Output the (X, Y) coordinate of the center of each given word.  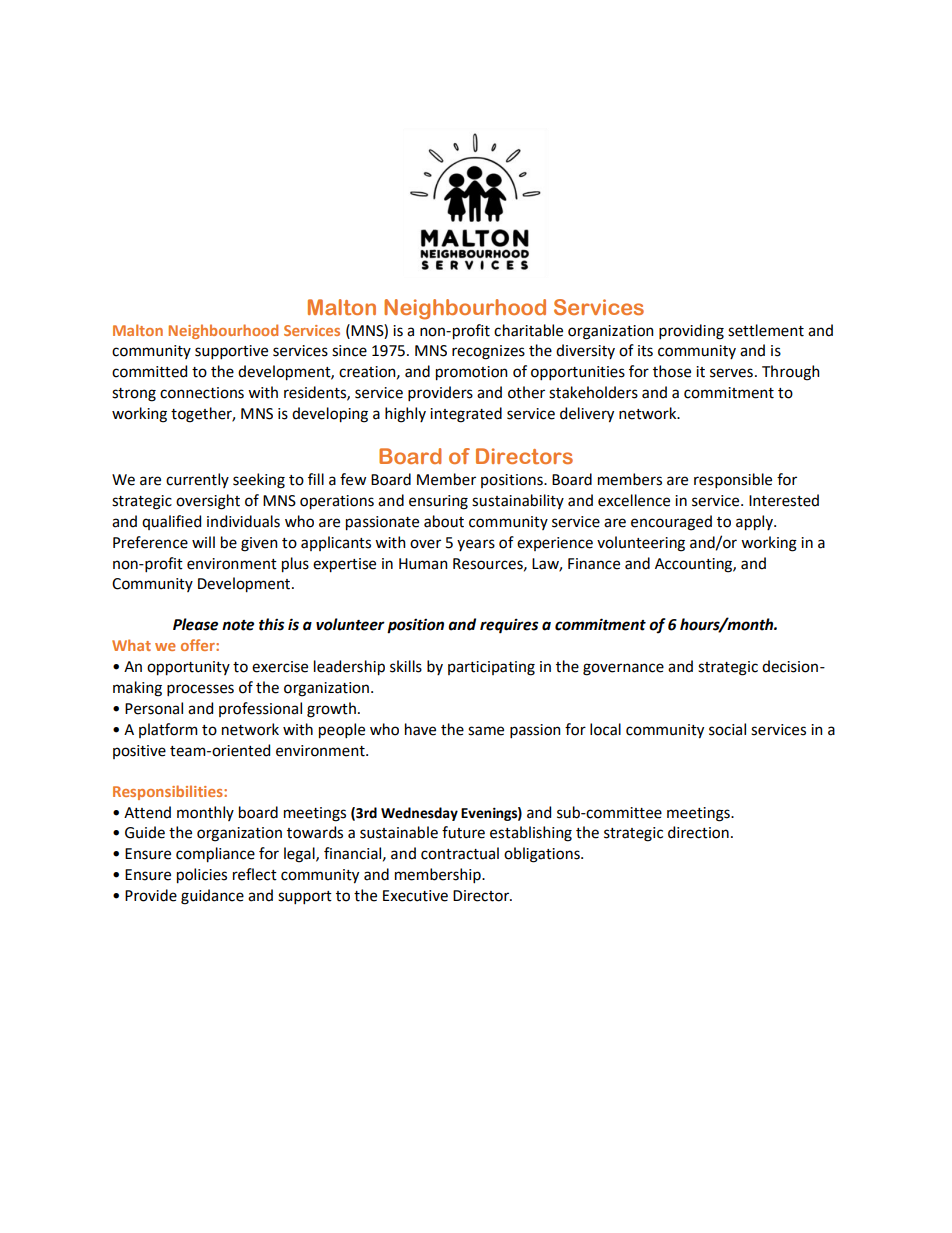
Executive (415, 896)
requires (509, 626)
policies (202, 876)
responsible (733, 480)
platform (168, 730)
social (727, 729)
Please (195, 624)
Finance (594, 564)
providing (691, 332)
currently (197, 480)
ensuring (438, 502)
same (486, 731)
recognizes (488, 352)
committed (149, 371)
